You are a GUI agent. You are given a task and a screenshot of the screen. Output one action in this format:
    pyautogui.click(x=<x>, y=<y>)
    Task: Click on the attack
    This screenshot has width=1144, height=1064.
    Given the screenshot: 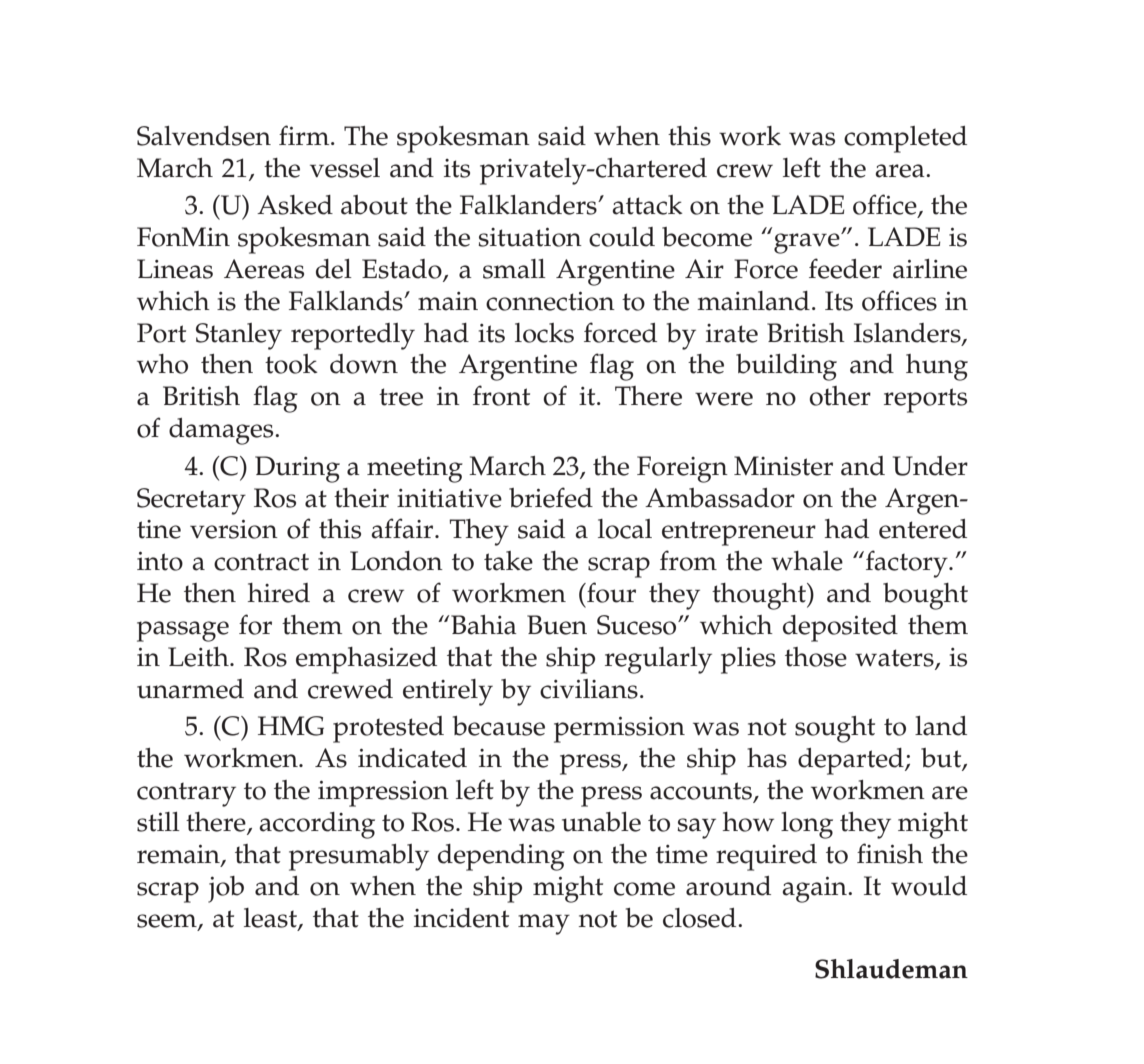 What is the action you would take?
    pyautogui.click(x=647, y=205)
